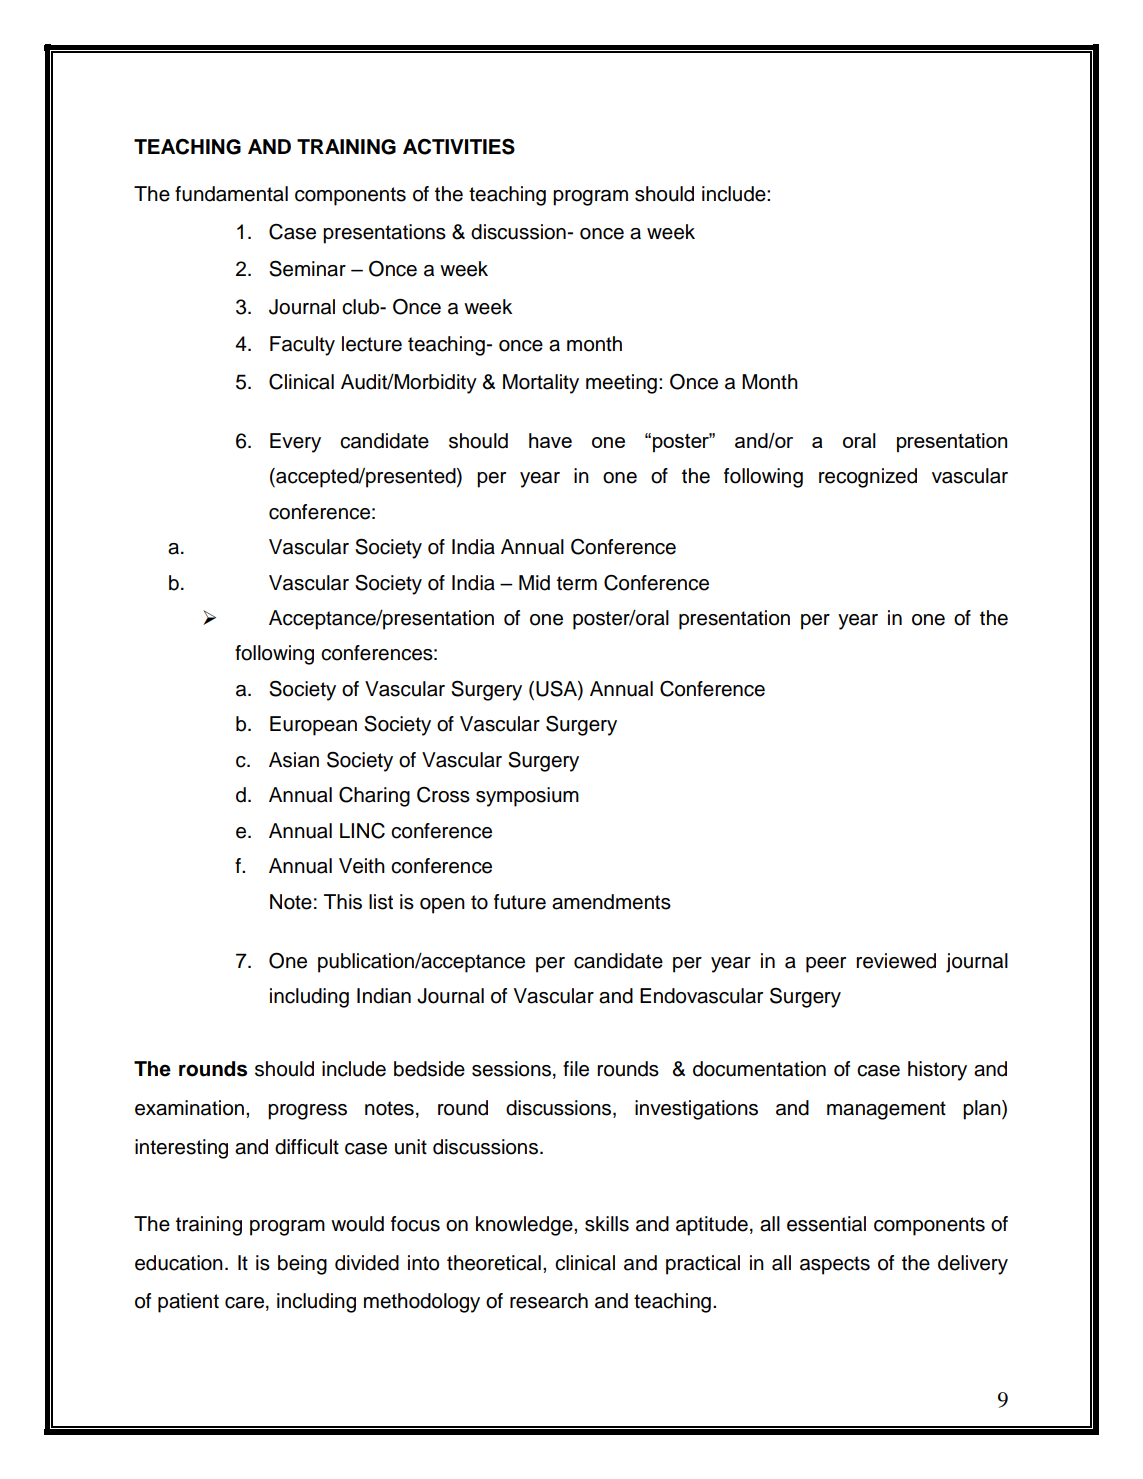 The height and width of the page is (1479, 1143). Describe the element at coordinates (313, 726) in the page. I see `European` at that location.
